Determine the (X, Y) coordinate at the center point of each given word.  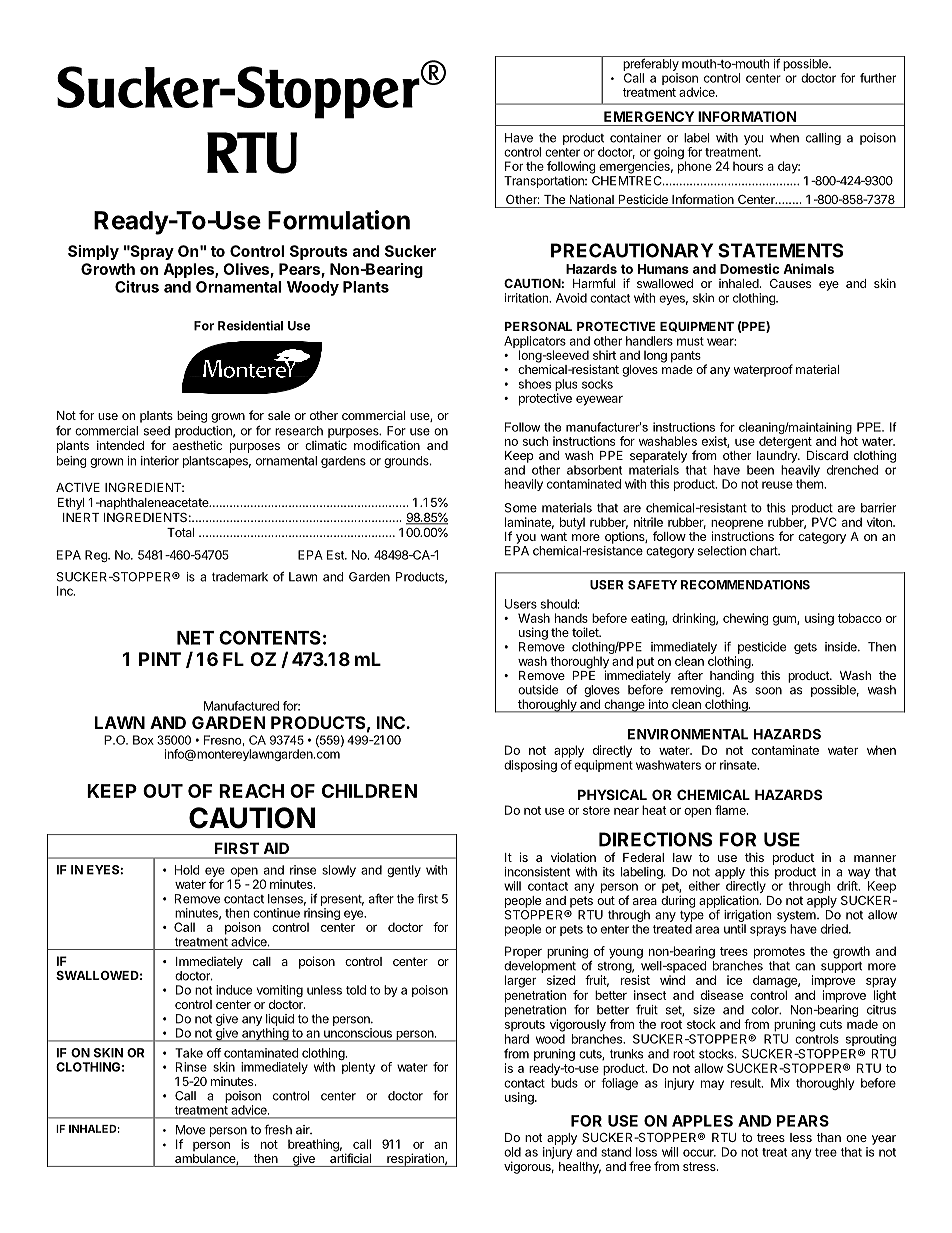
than (829, 1137)
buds (564, 1083)
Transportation (545, 182)
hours (748, 166)
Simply (93, 252)
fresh (278, 1129)
